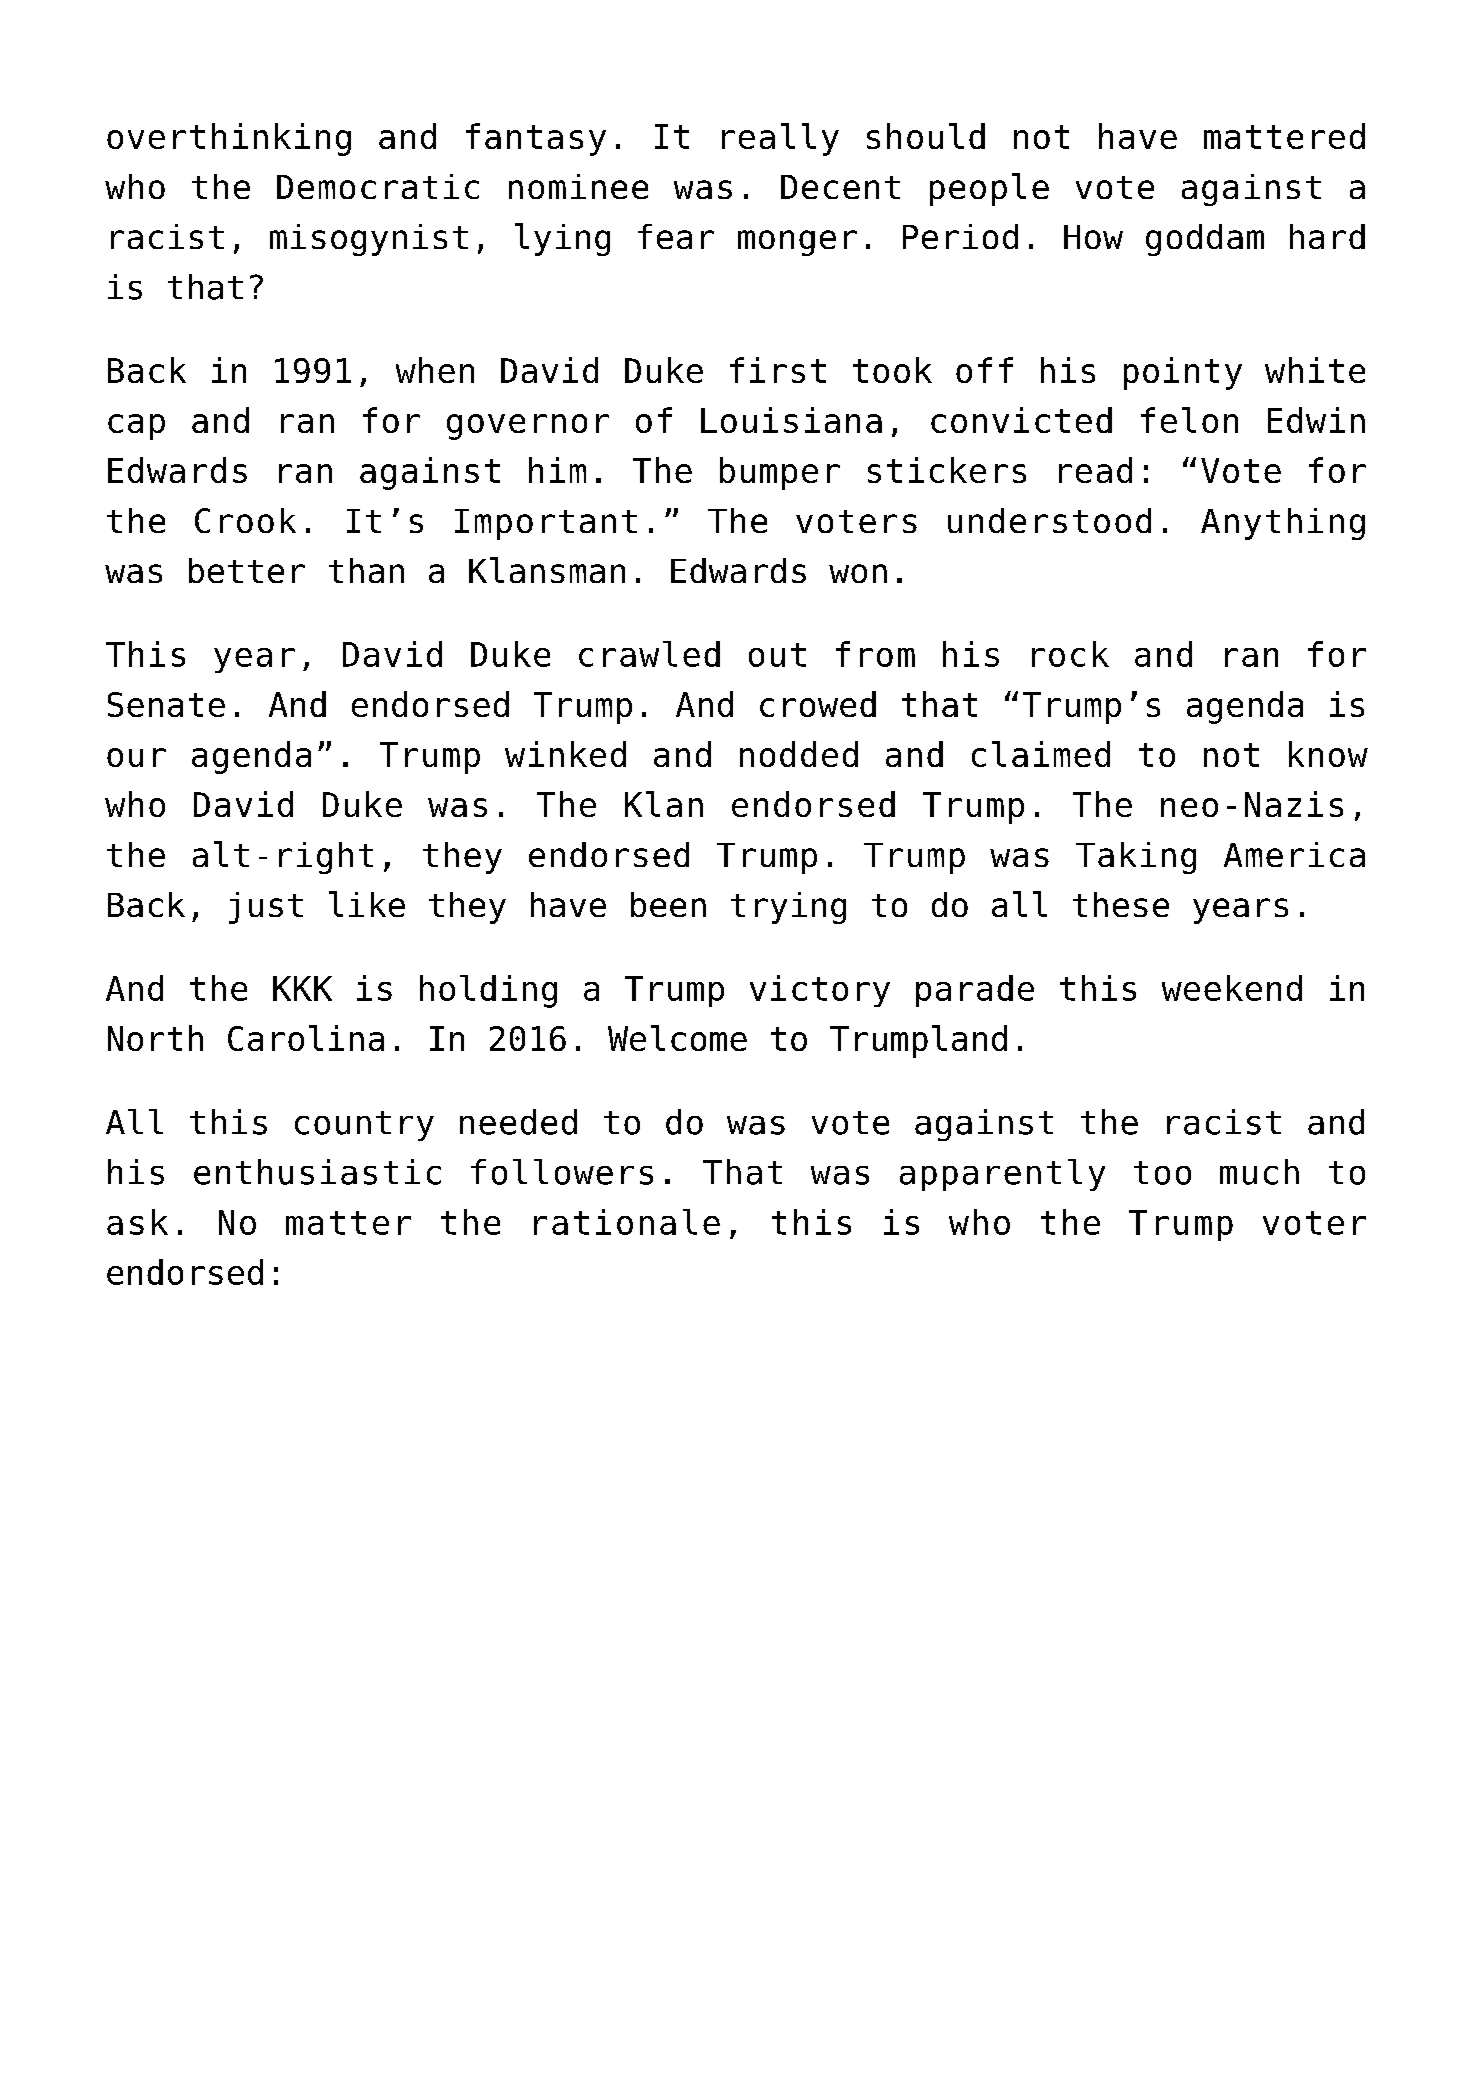 This page has height=2083, width=1473. I want to click on our, so click(136, 757).
